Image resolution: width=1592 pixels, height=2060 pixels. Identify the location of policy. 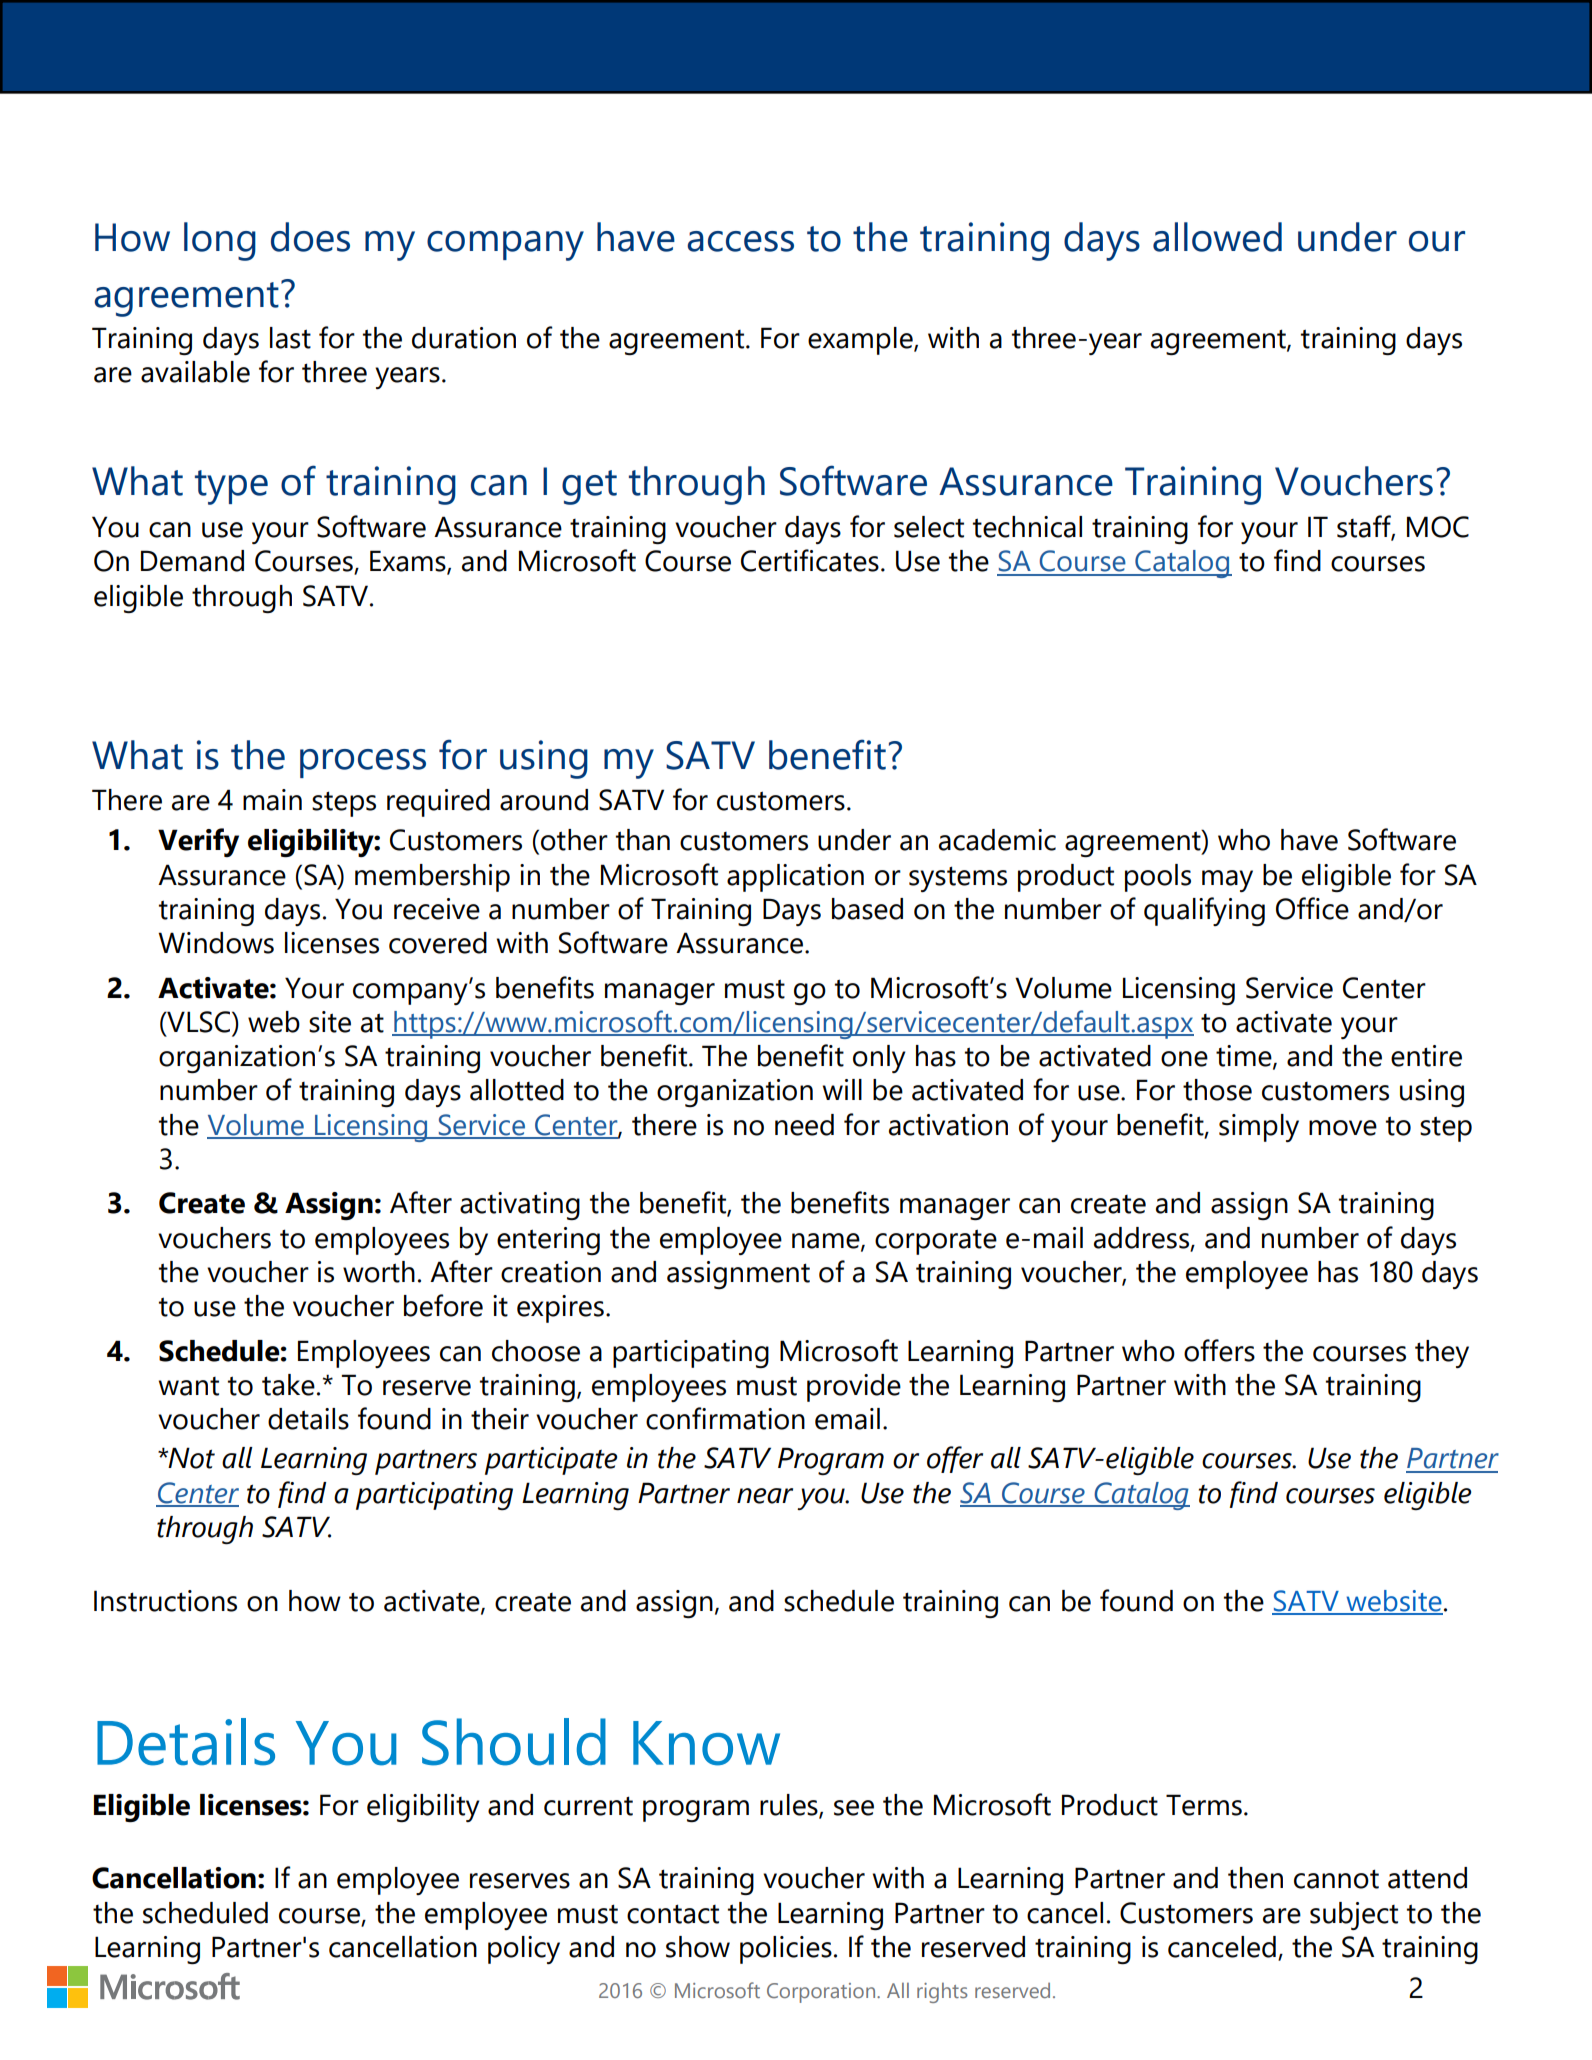
(524, 1950).
